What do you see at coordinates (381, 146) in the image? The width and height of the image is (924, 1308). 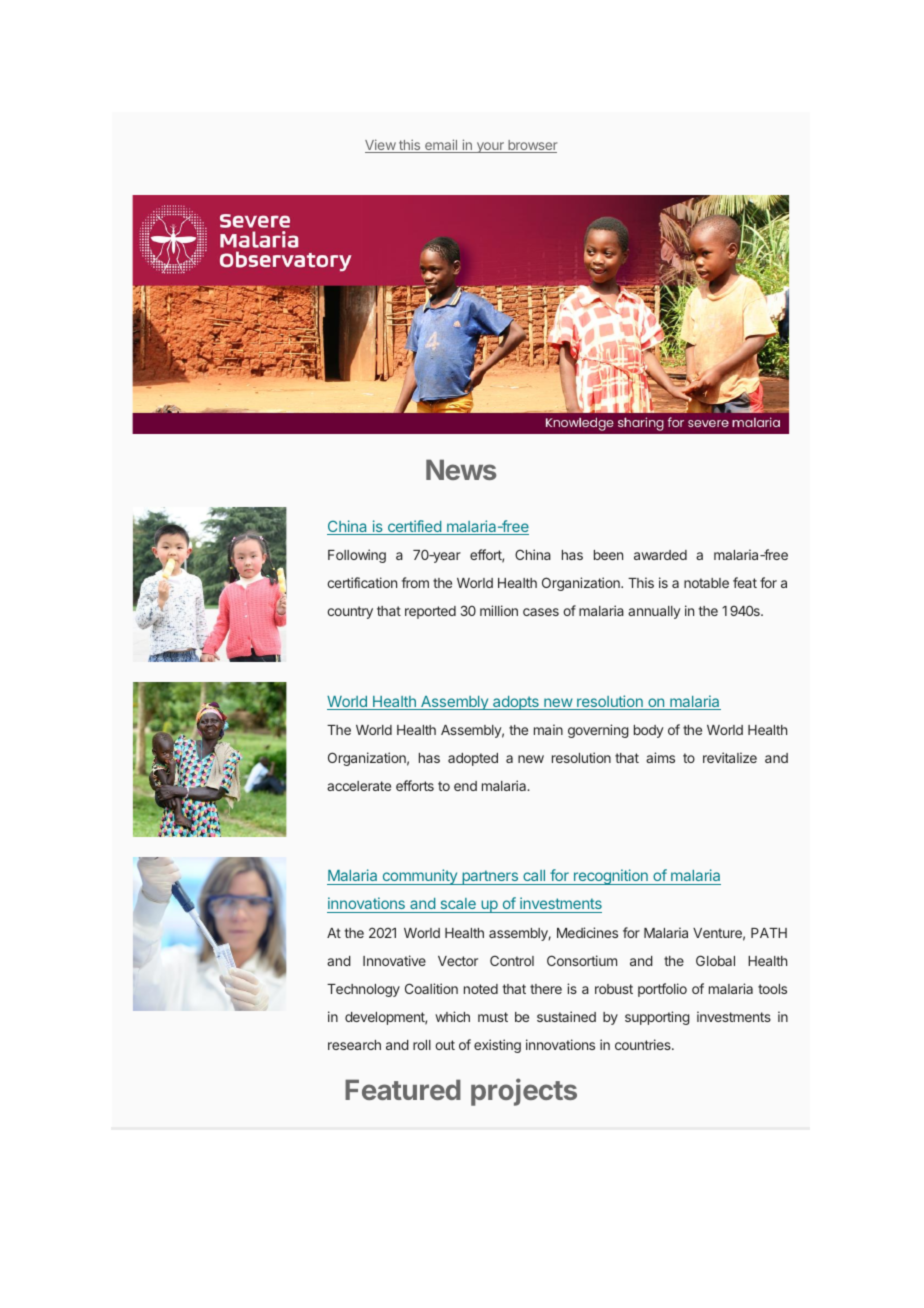 I see `View` at bounding box center [381, 146].
